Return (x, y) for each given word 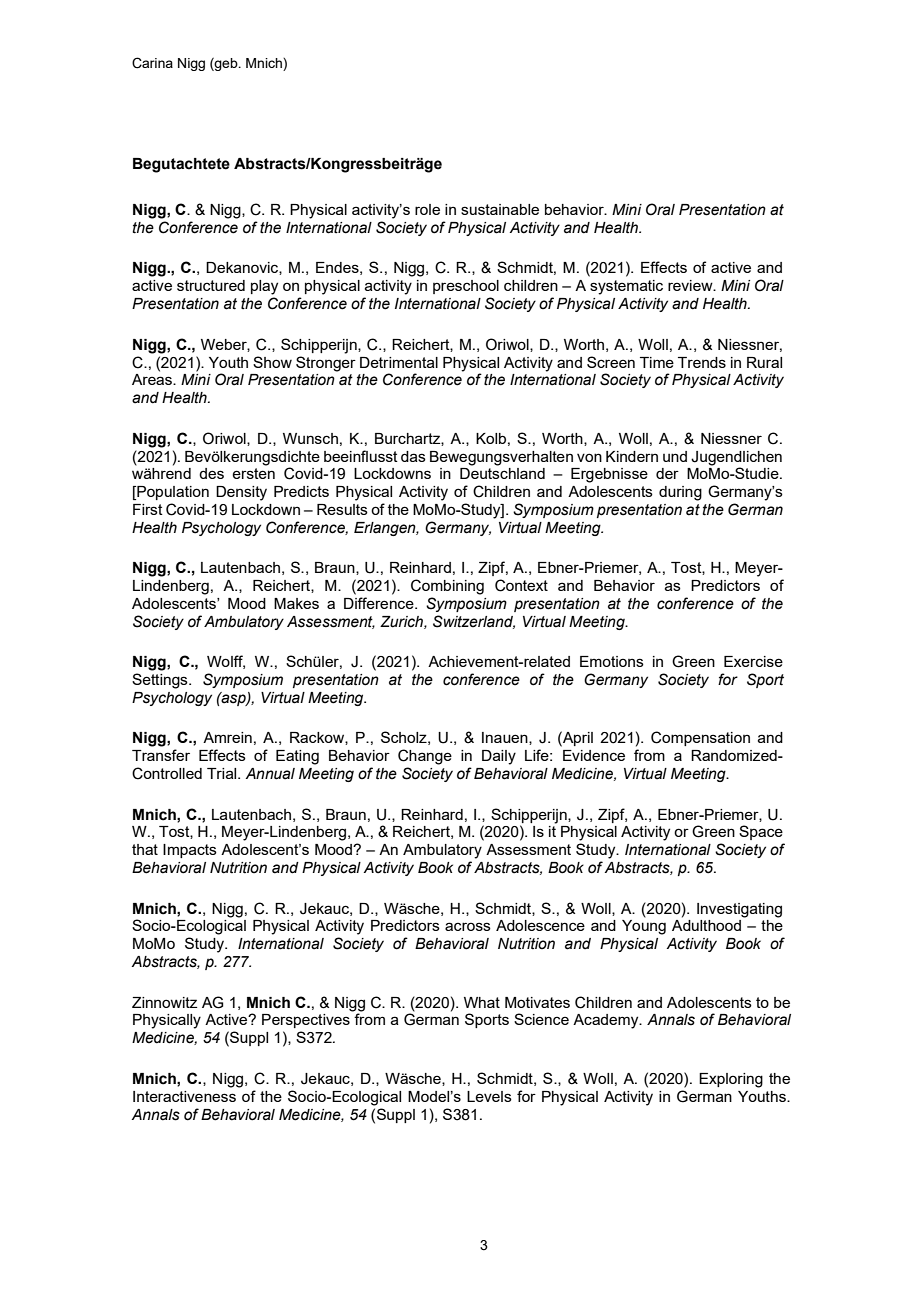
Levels (489, 1096)
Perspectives (306, 1021)
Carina (152, 63)
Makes (296, 603)
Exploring (731, 1080)
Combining (447, 587)
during (680, 493)
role (427, 209)
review (691, 285)
